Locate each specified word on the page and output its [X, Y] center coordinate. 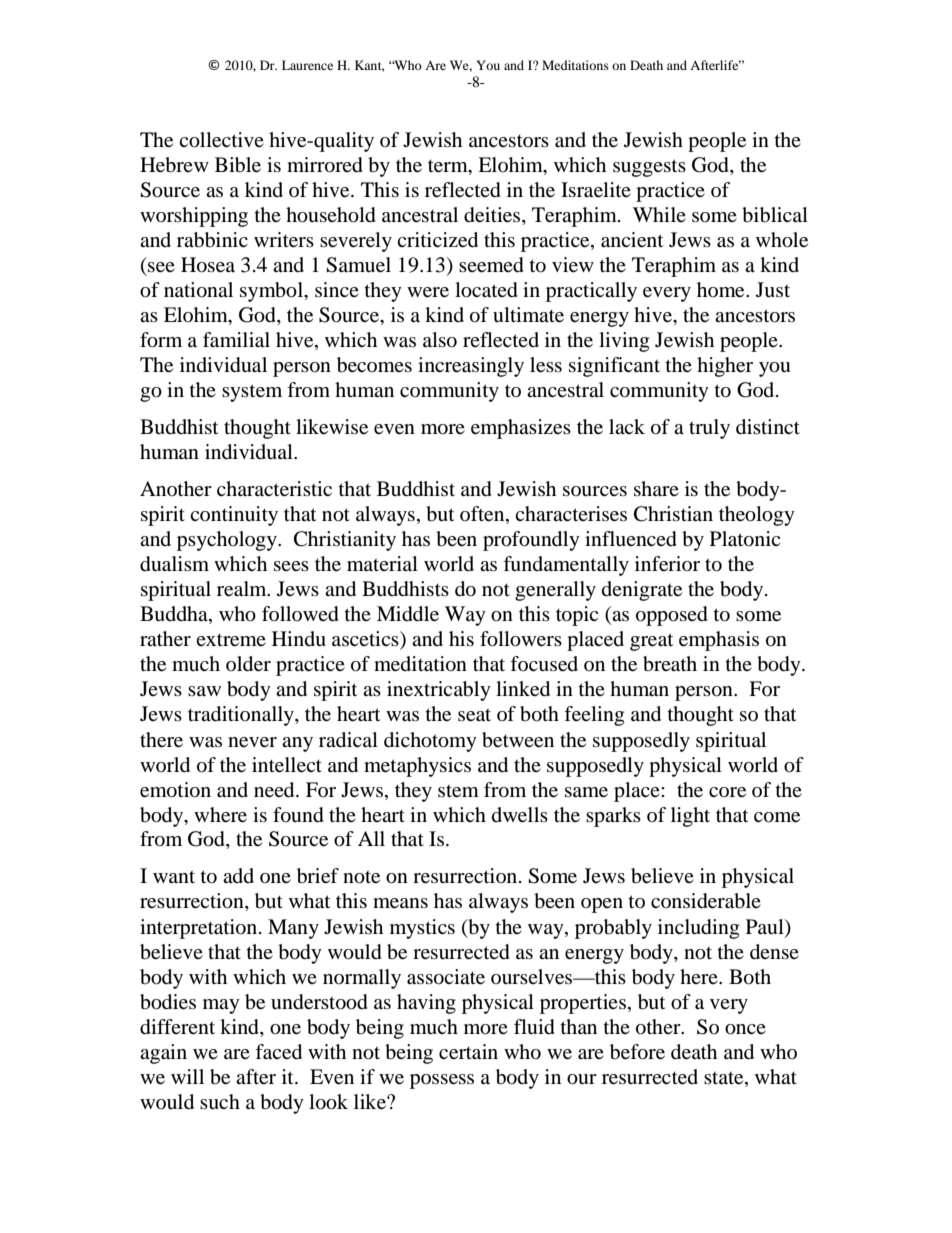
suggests [649, 168]
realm [243, 589]
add [238, 875]
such [220, 1102]
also [440, 340]
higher [725, 367]
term [449, 166]
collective [221, 140]
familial [236, 340]
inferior [667, 564]
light [690, 817]
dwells [520, 815]
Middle [408, 614]
